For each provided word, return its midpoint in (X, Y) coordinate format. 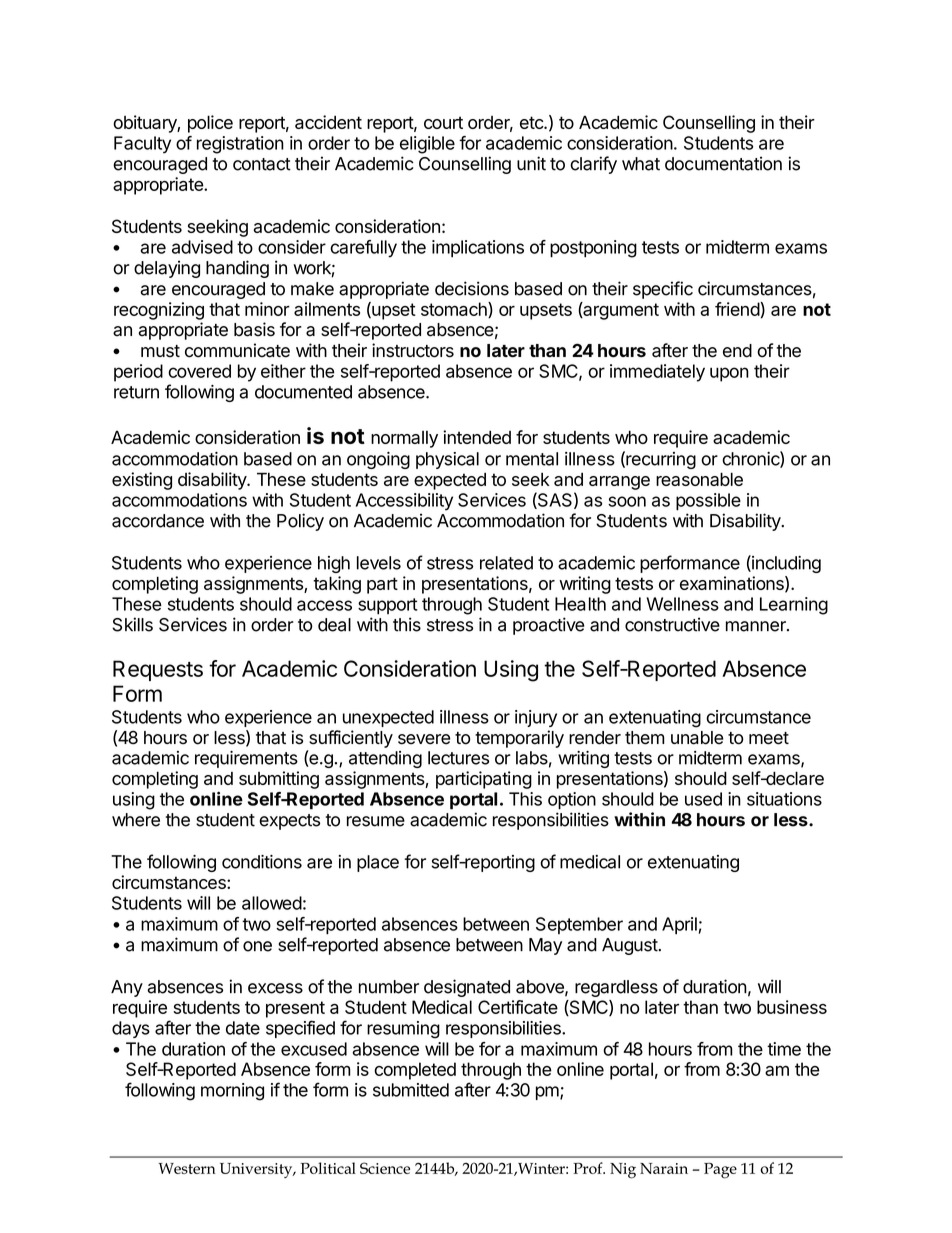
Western (186, 1168)
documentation (723, 163)
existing (142, 481)
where (136, 820)
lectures (458, 758)
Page (720, 1171)
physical (447, 460)
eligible (427, 145)
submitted (411, 1090)
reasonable (699, 479)
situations (784, 799)
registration (240, 145)
